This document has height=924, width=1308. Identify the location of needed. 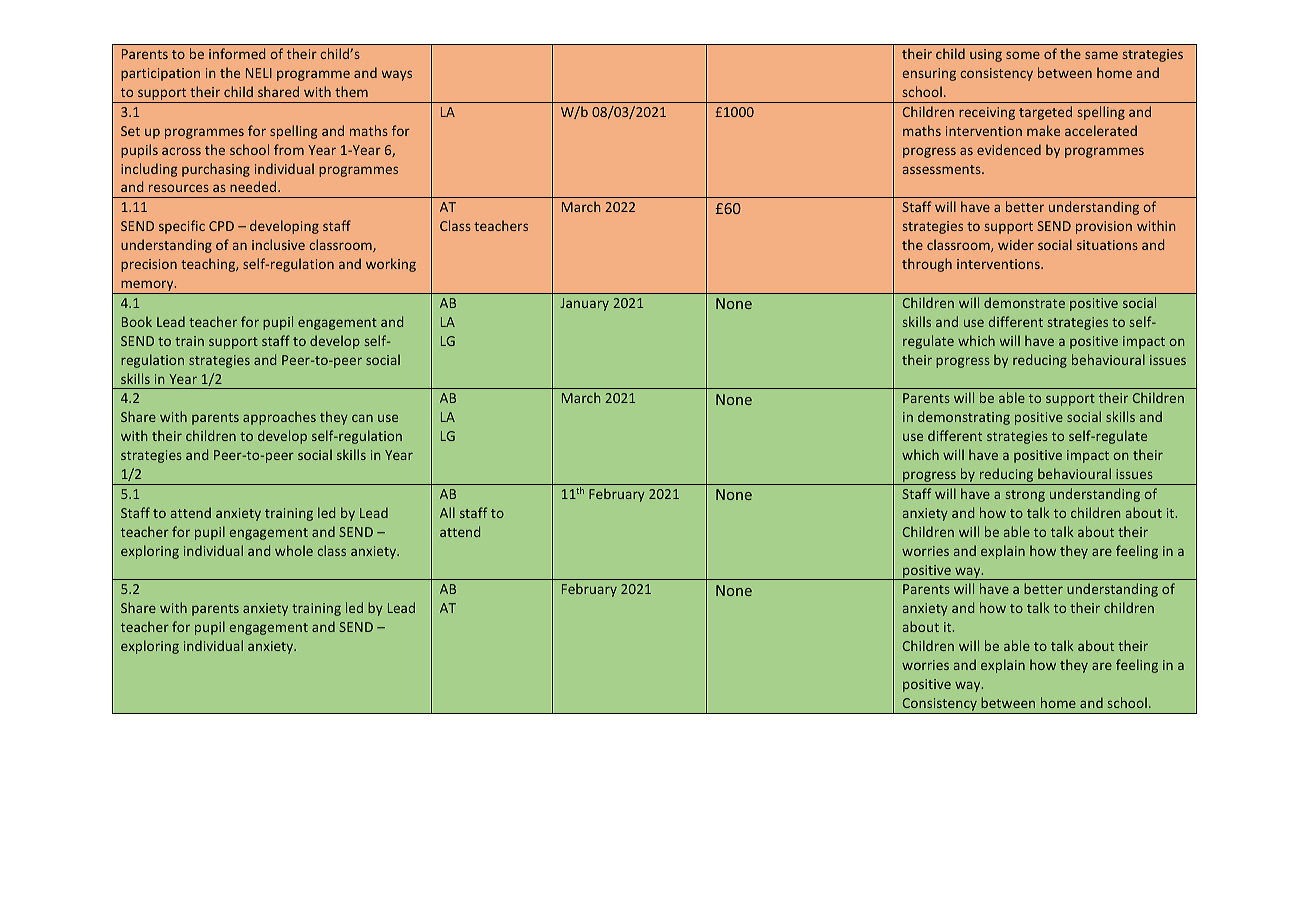
(254, 186).
